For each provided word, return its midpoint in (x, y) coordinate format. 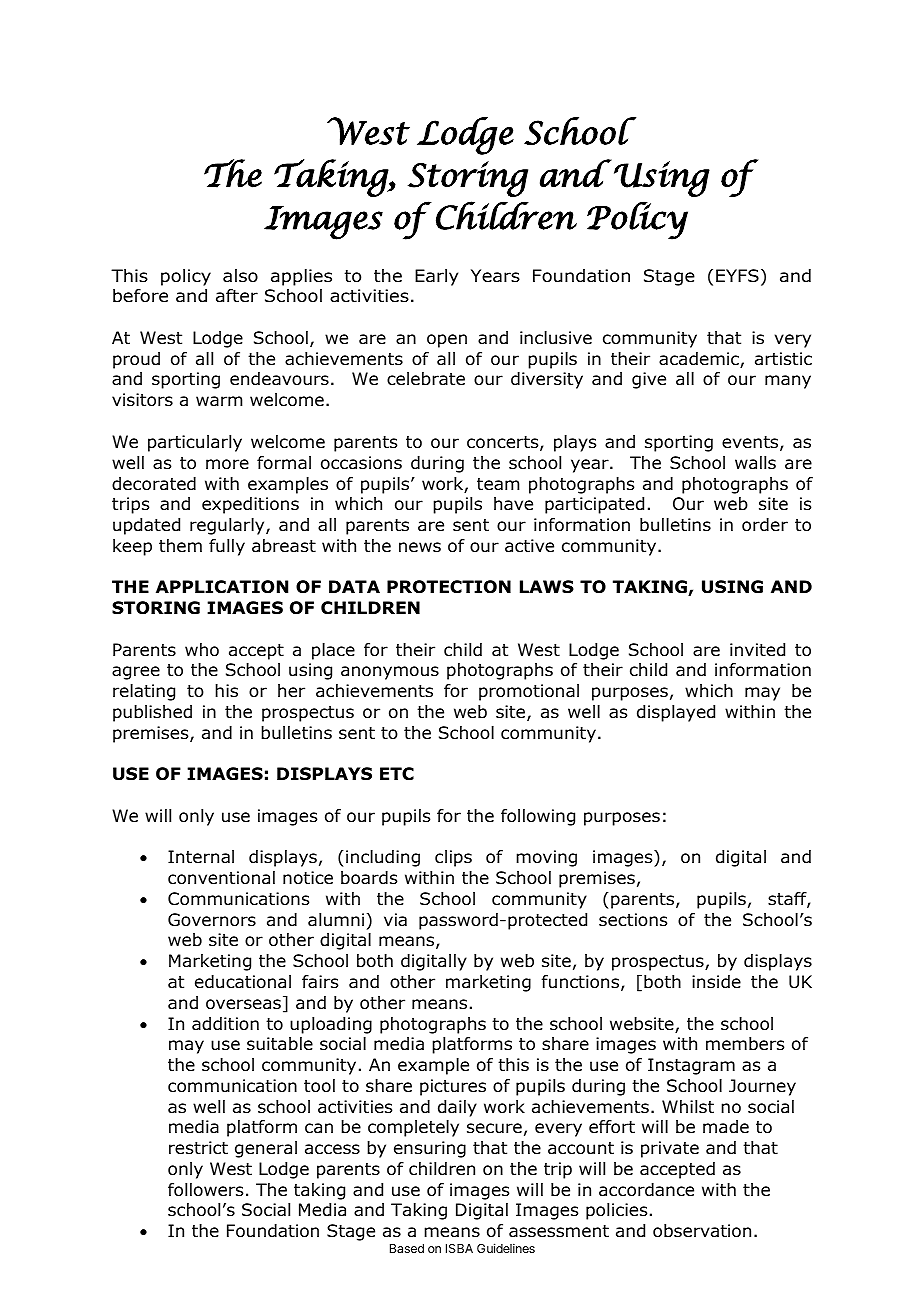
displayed (676, 713)
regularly (228, 526)
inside (716, 982)
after (237, 296)
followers (205, 1190)
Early (436, 277)
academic (700, 360)
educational (243, 982)
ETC (397, 774)
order (765, 525)
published (152, 713)
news (420, 547)
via (395, 920)
